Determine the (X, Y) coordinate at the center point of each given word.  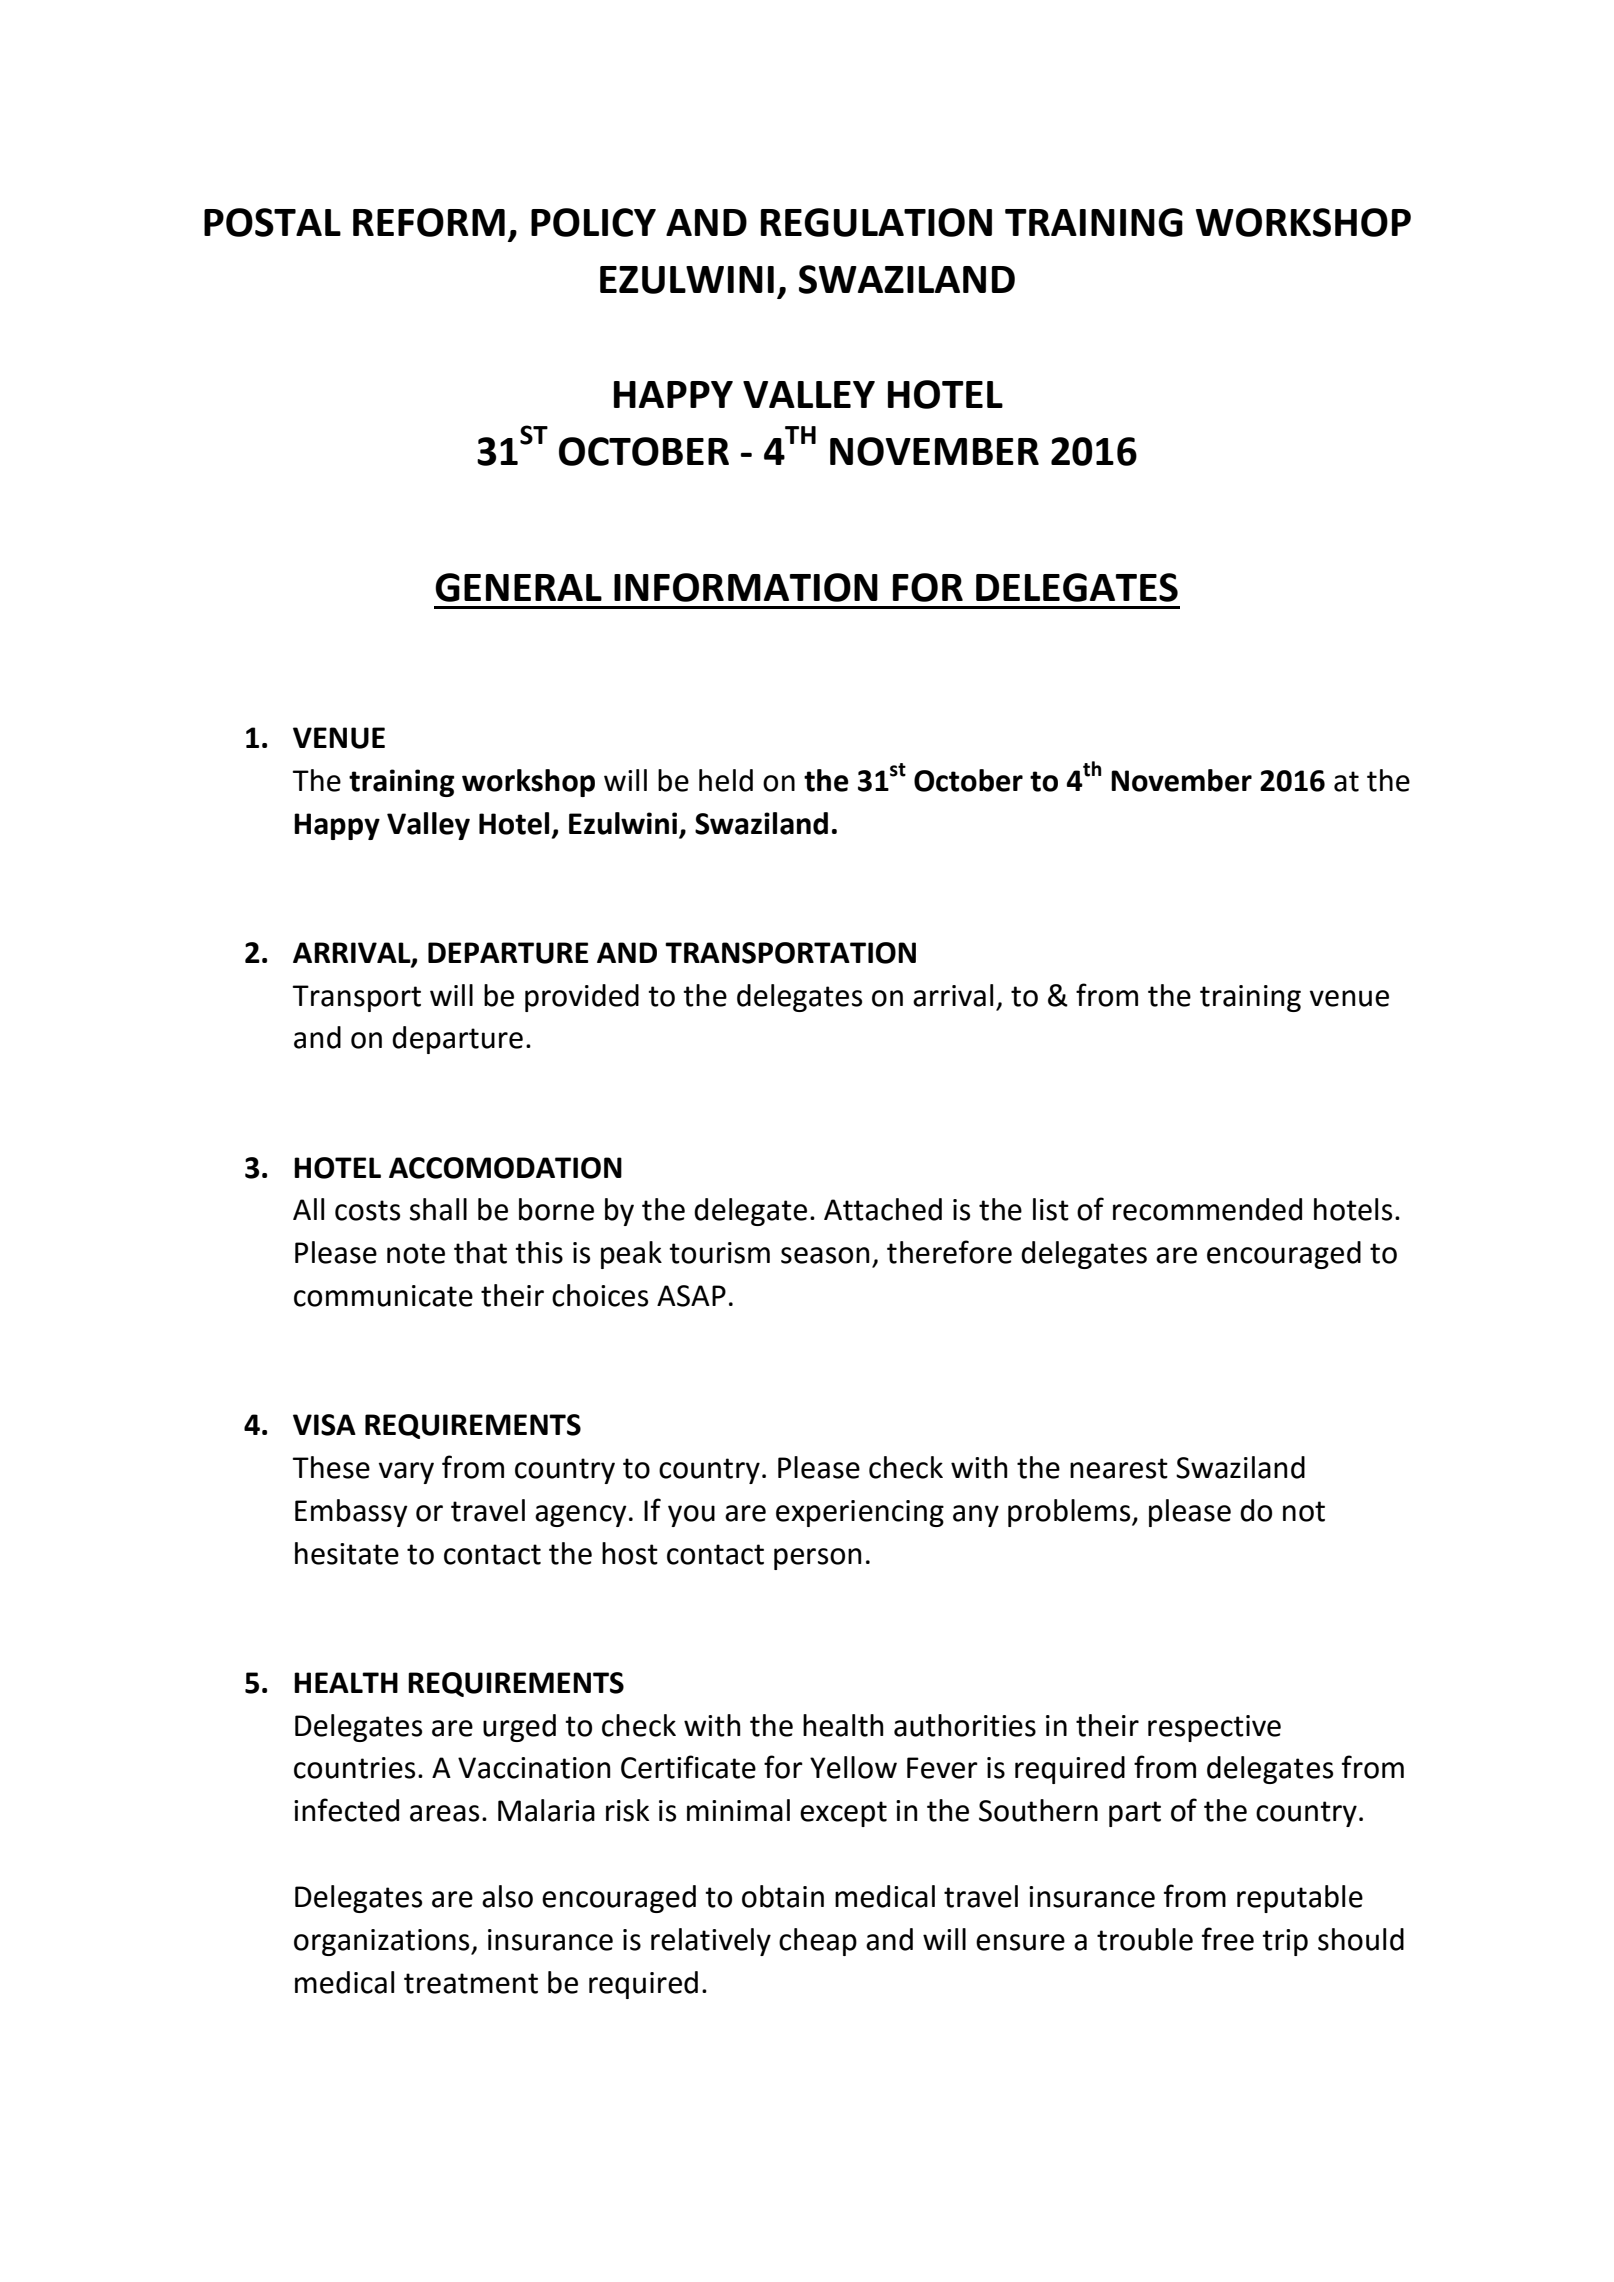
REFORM (429, 222)
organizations (383, 1942)
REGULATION (876, 222)
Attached (883, 1209)
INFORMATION (746, 587)
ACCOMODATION (505, 1168)
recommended (1207, 1209)
